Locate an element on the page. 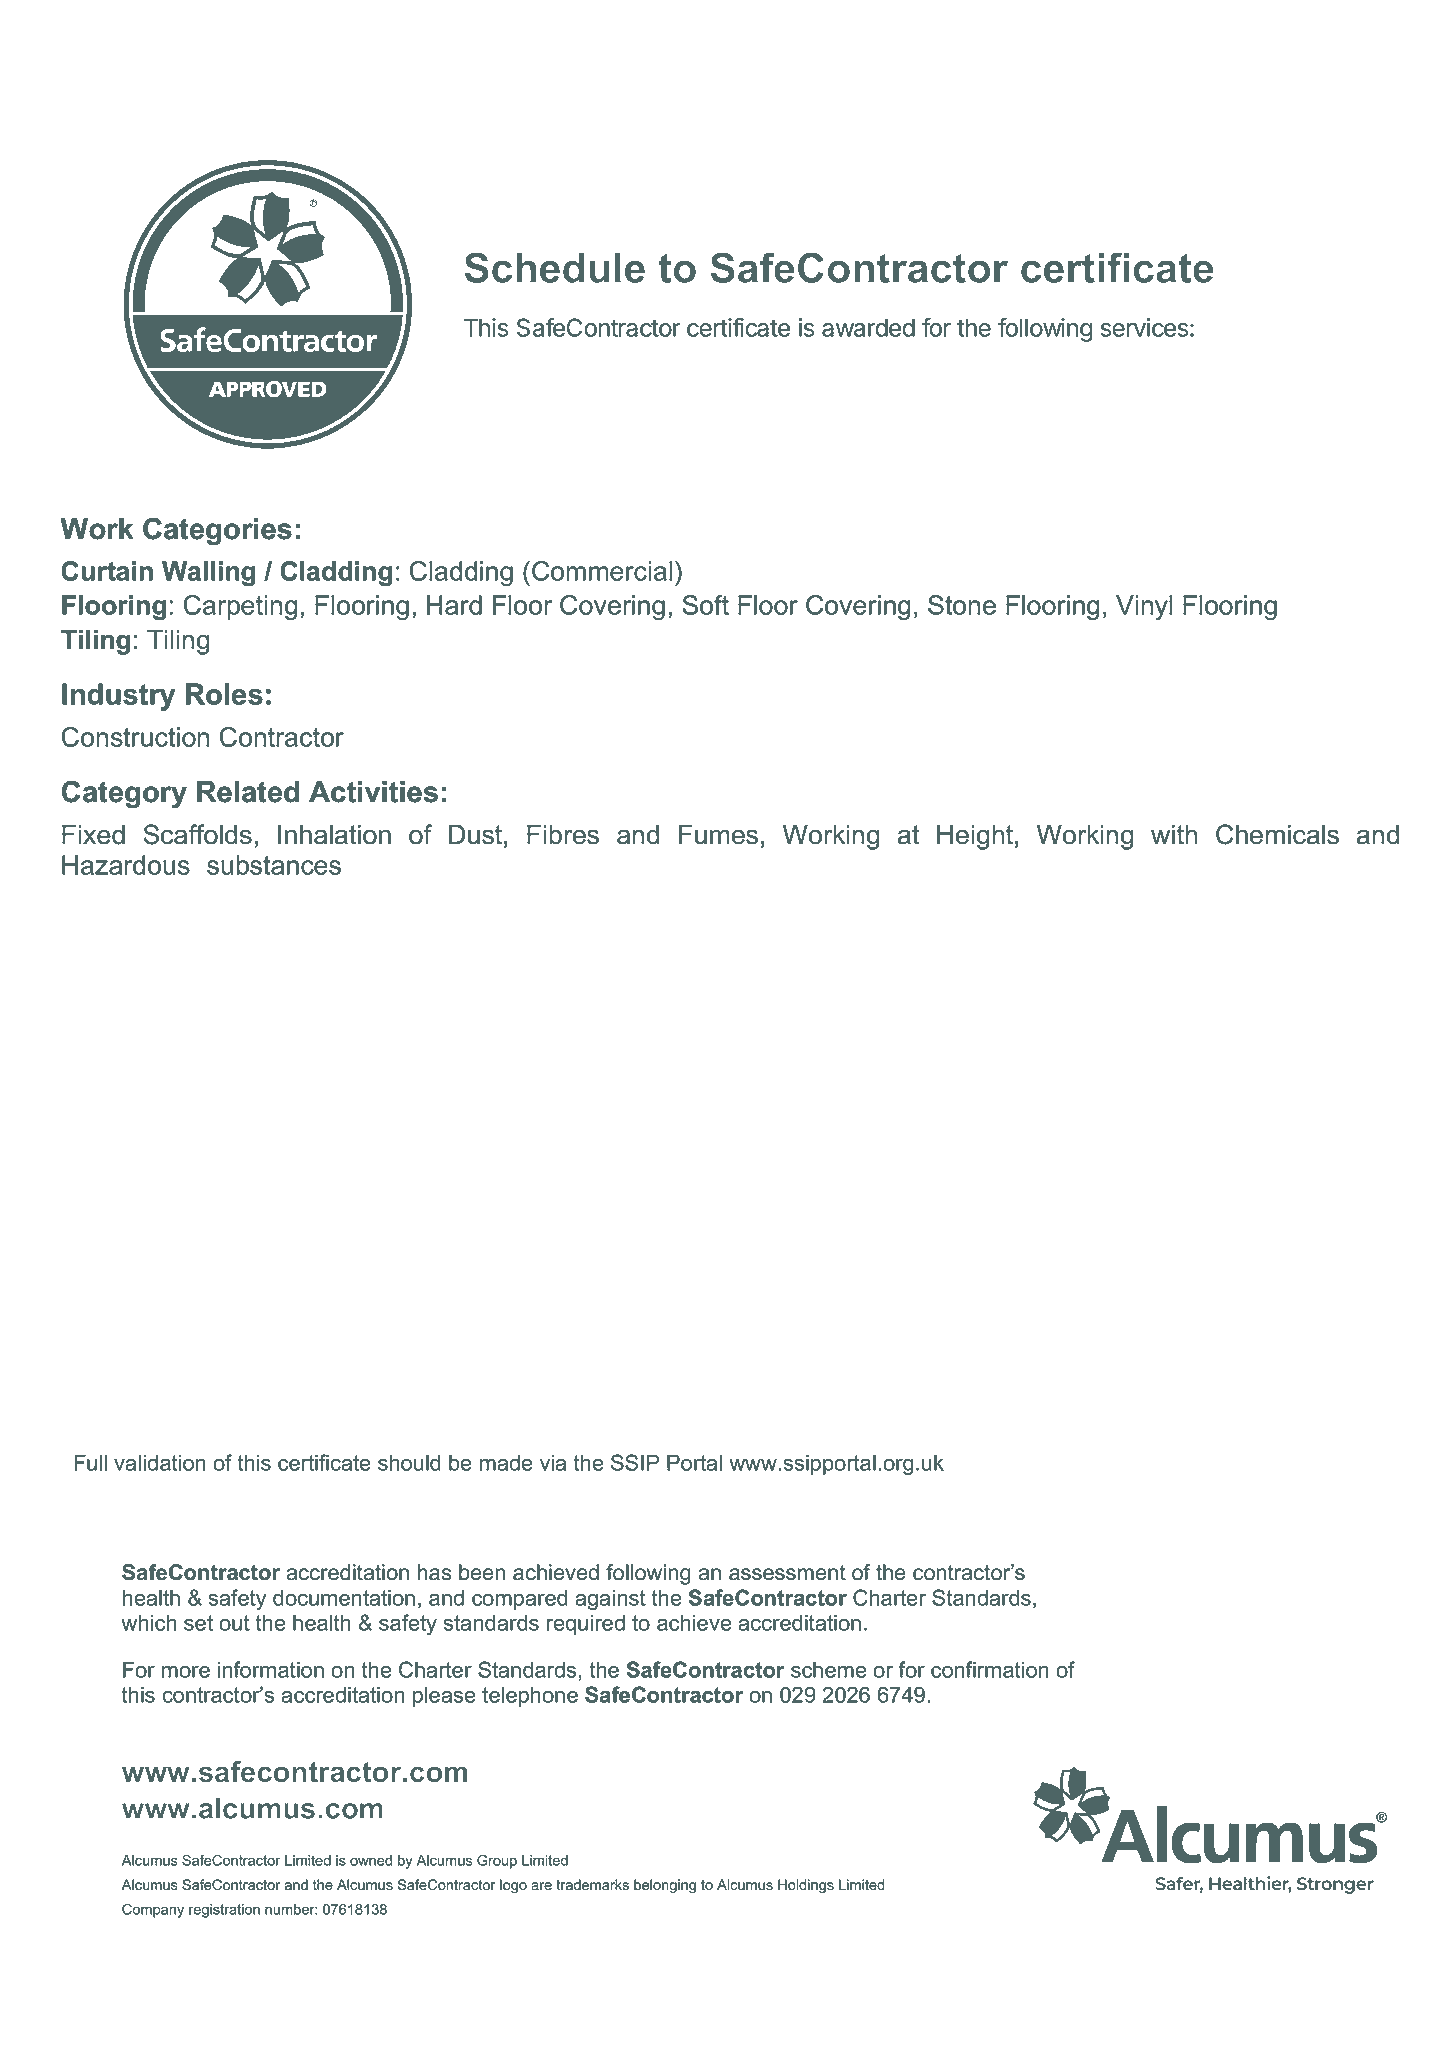  substances is located at coordinates (274, 865).
